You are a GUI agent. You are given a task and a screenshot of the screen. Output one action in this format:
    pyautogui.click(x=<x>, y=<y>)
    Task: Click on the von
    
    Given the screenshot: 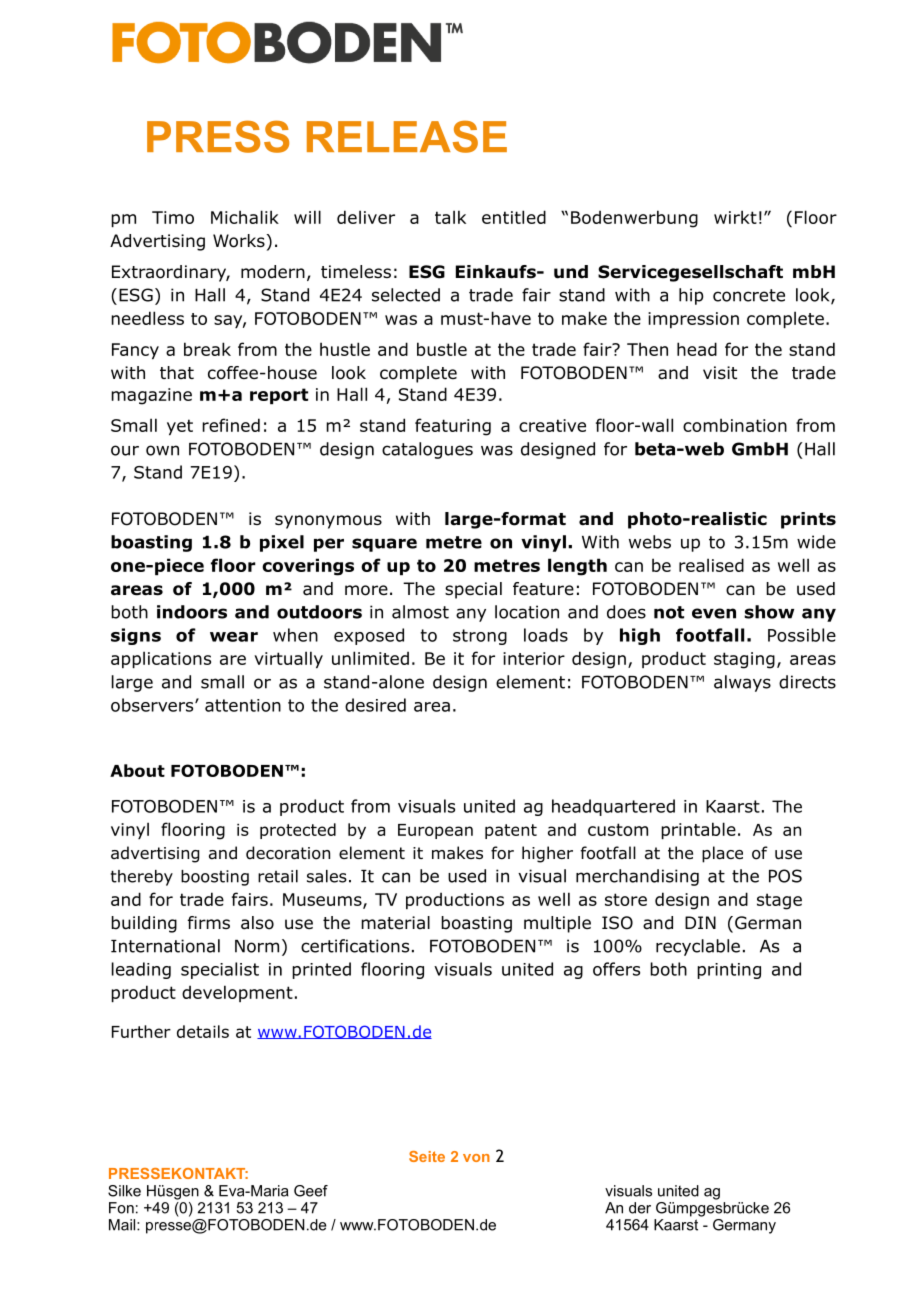 What is the action you would take?
    pyautogui.click(x=476, y=1158)
